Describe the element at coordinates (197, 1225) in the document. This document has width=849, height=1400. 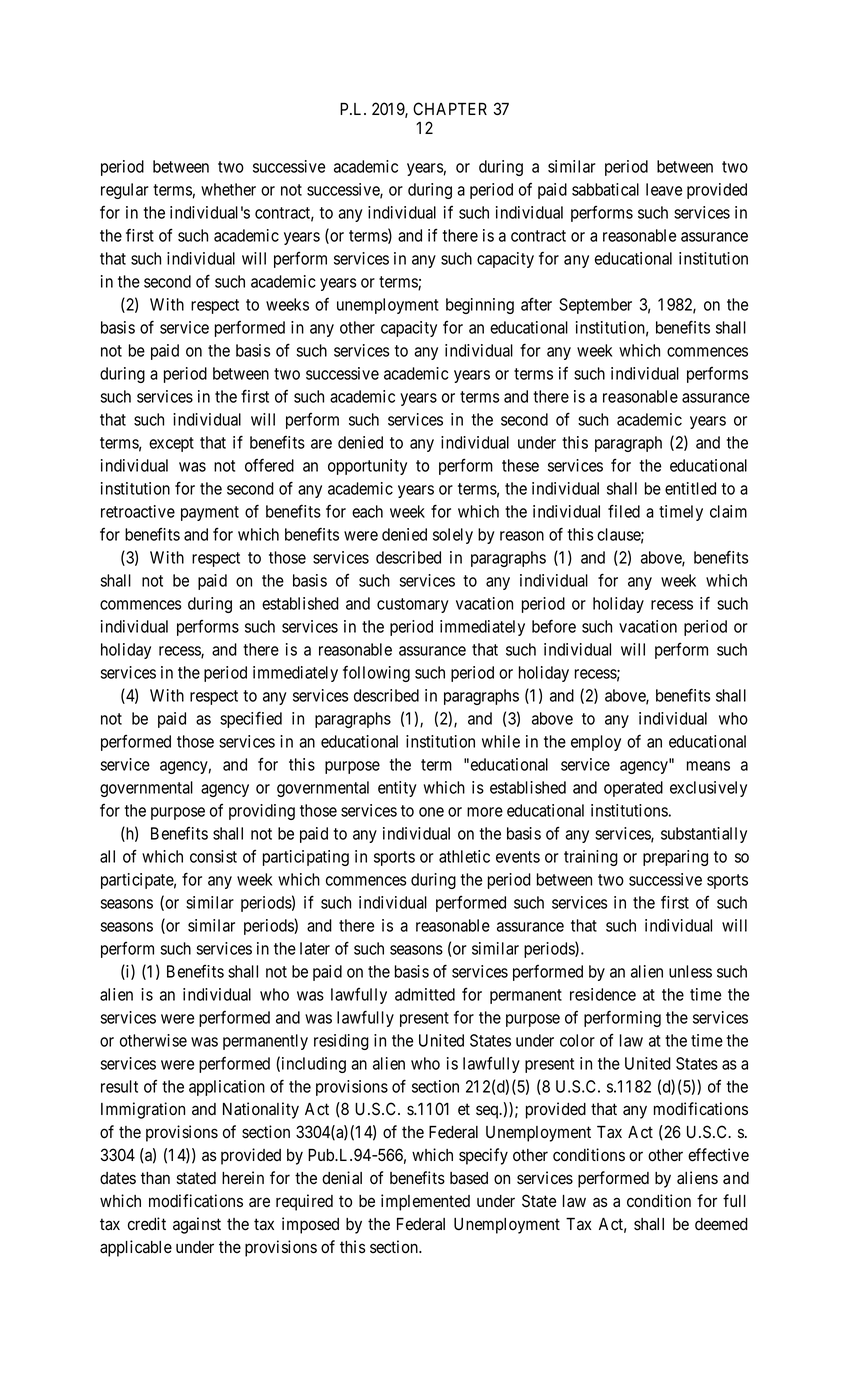
I see `against` at that location.
